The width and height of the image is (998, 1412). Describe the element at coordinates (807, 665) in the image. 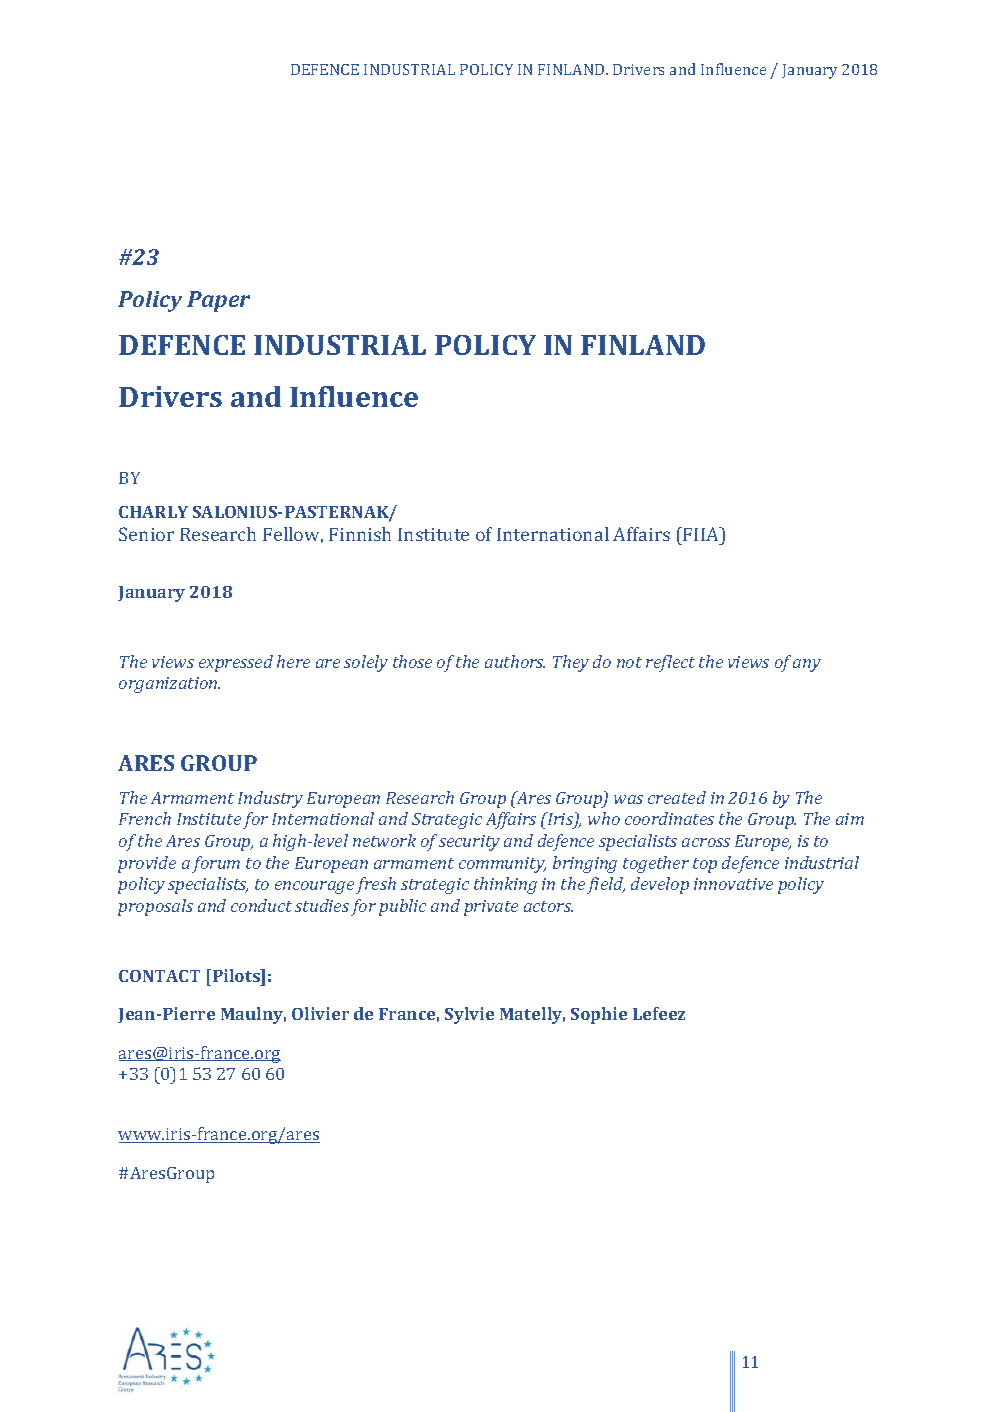

I see `any` at that location.
